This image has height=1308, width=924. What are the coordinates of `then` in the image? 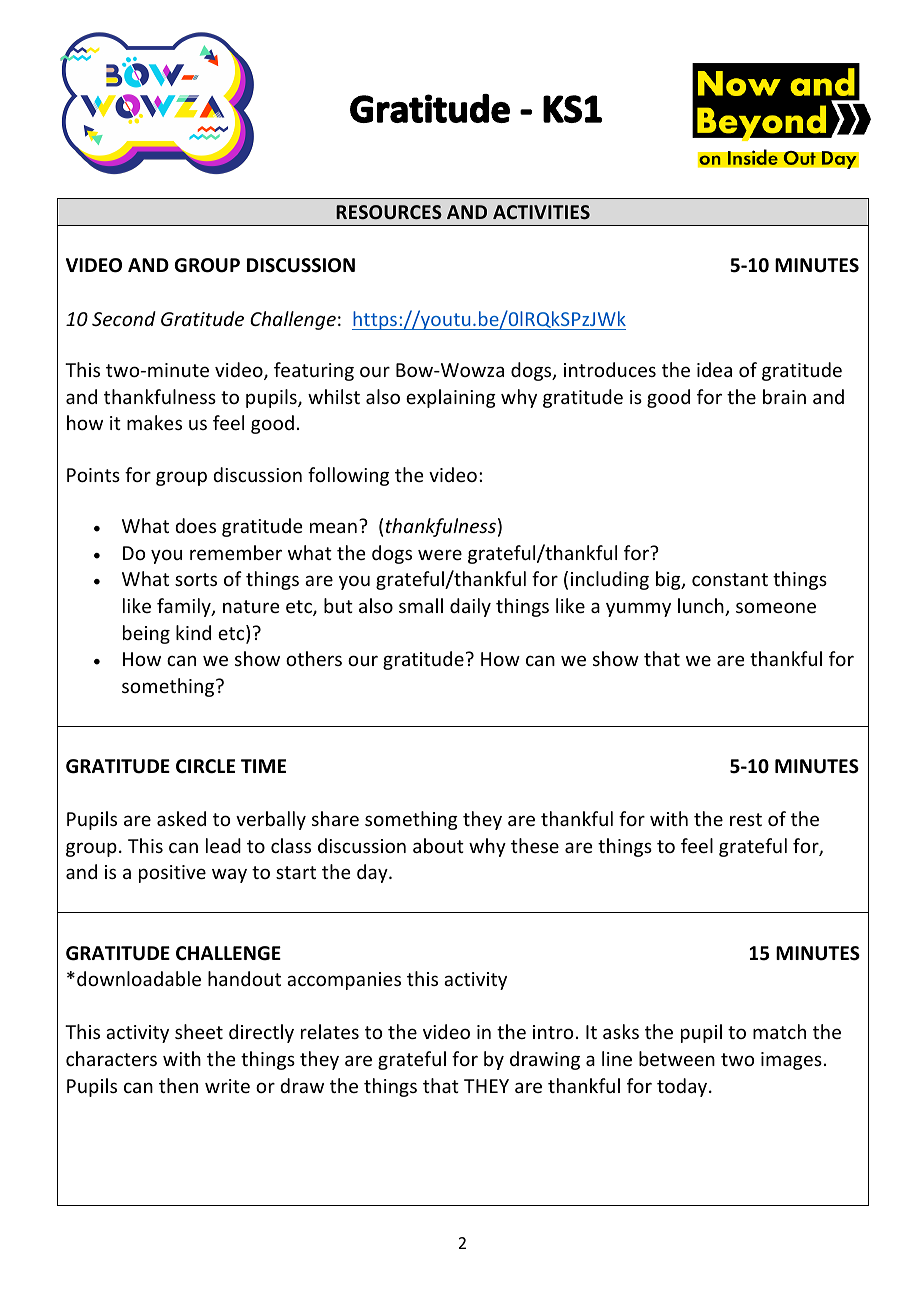 It's located at (178, 1085).
